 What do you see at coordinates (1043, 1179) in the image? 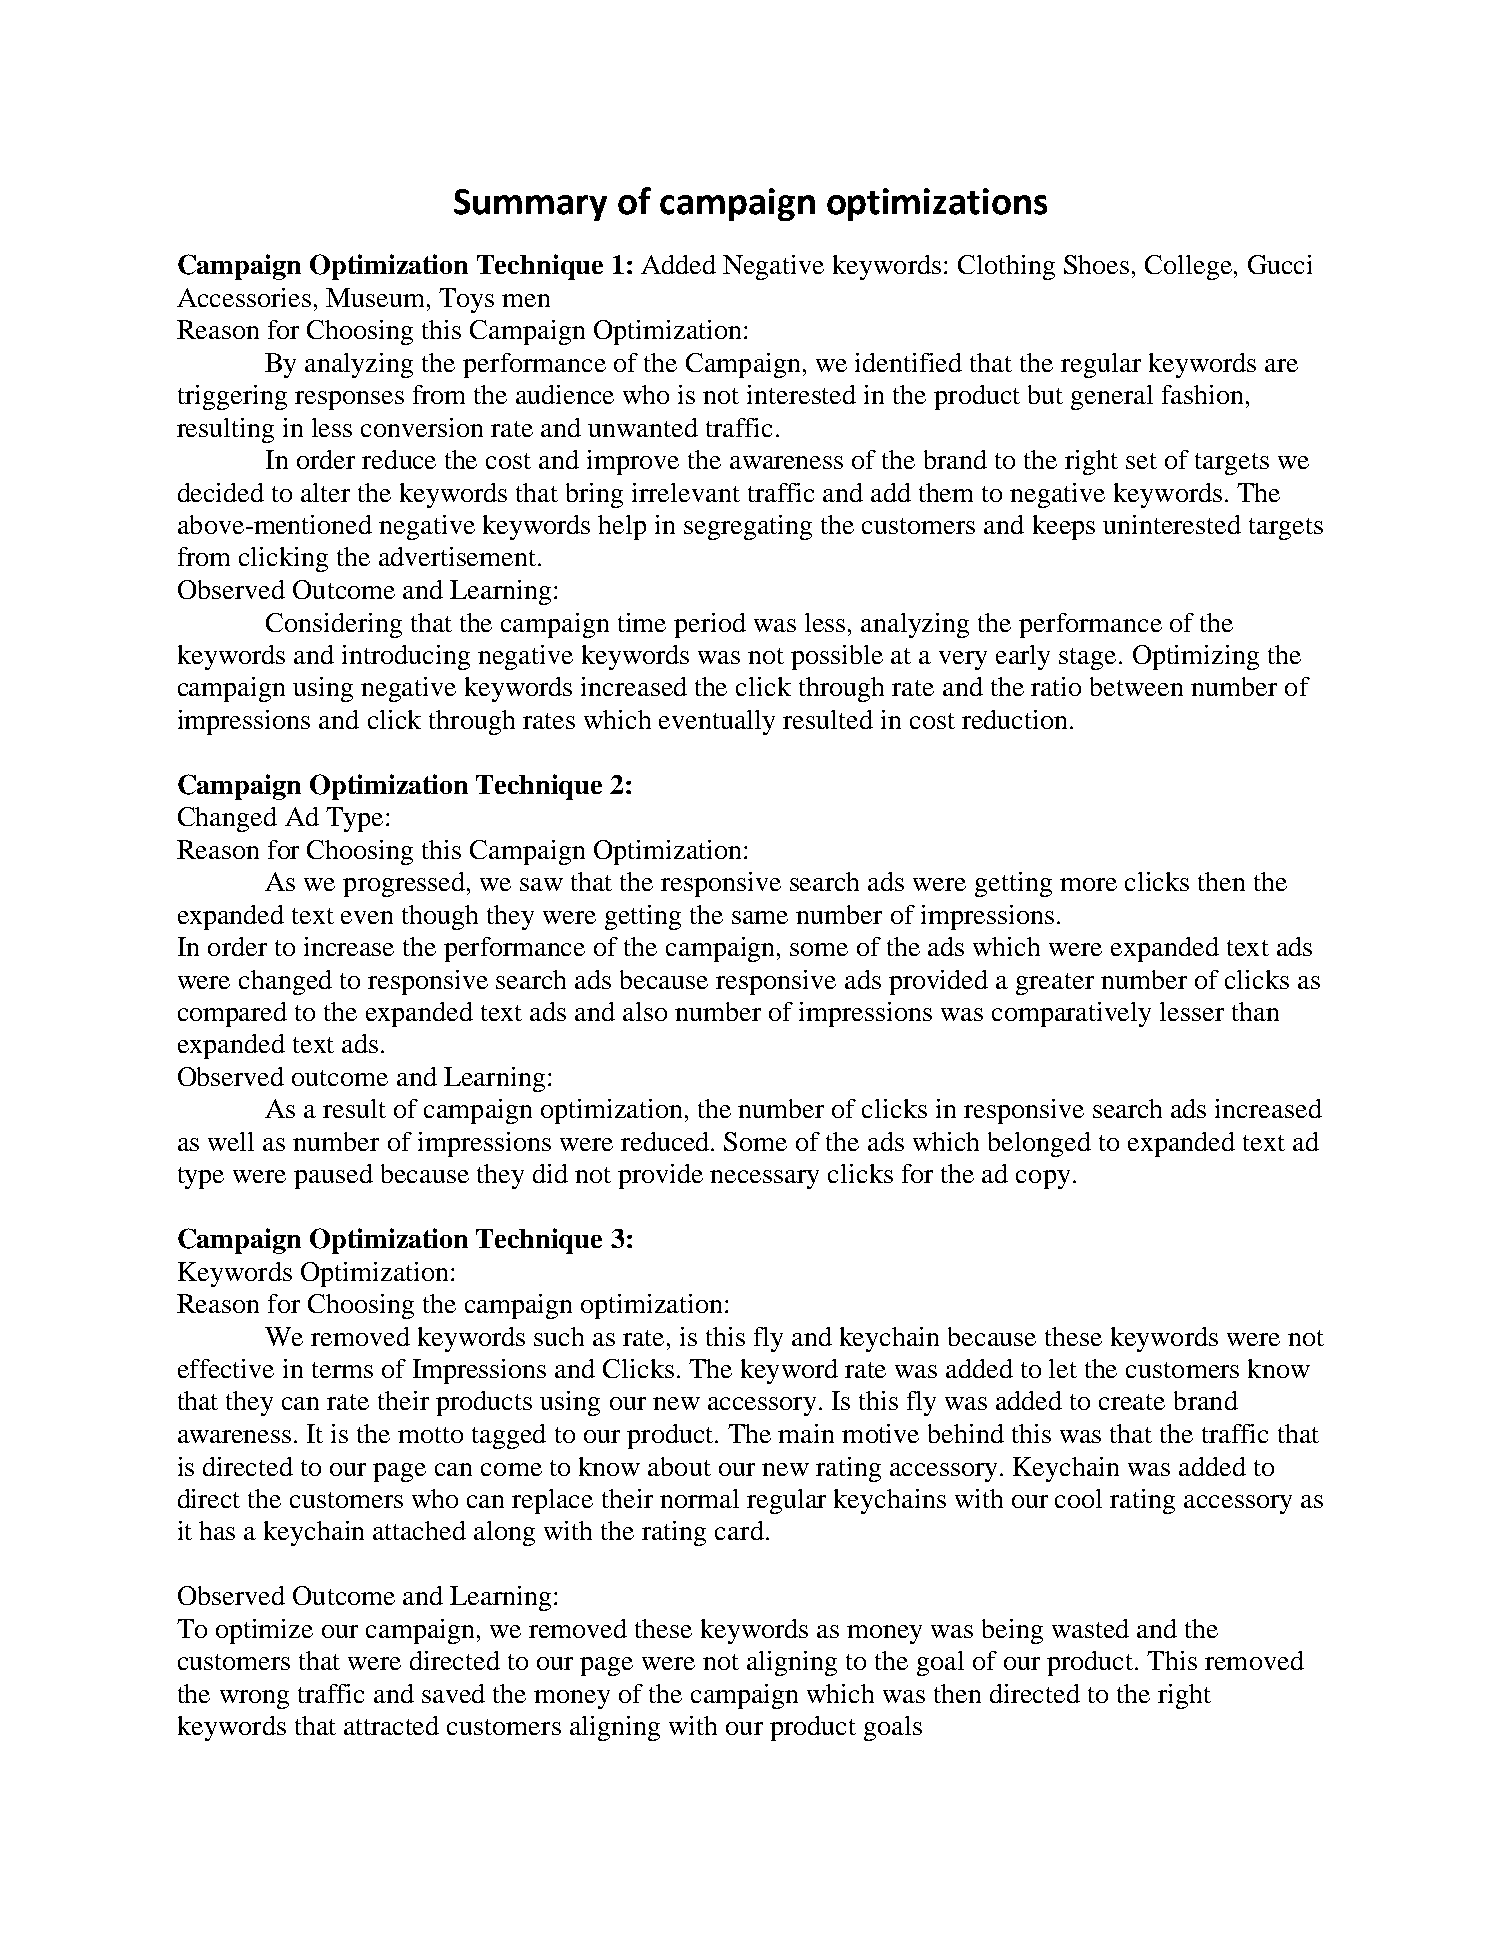
I see `copy` at bounding box center [1043, 1179].
